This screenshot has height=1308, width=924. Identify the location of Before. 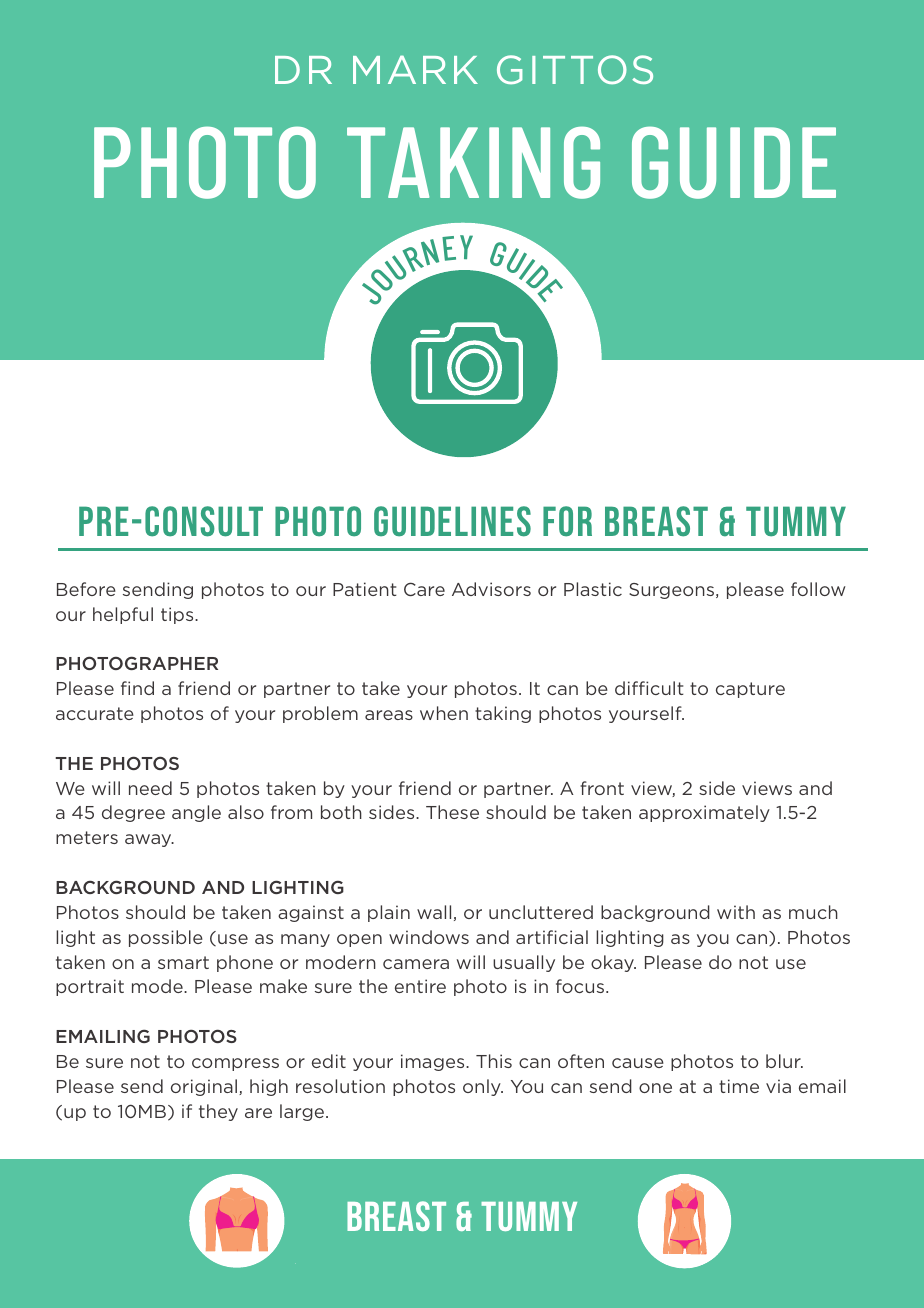
(86, 589).
